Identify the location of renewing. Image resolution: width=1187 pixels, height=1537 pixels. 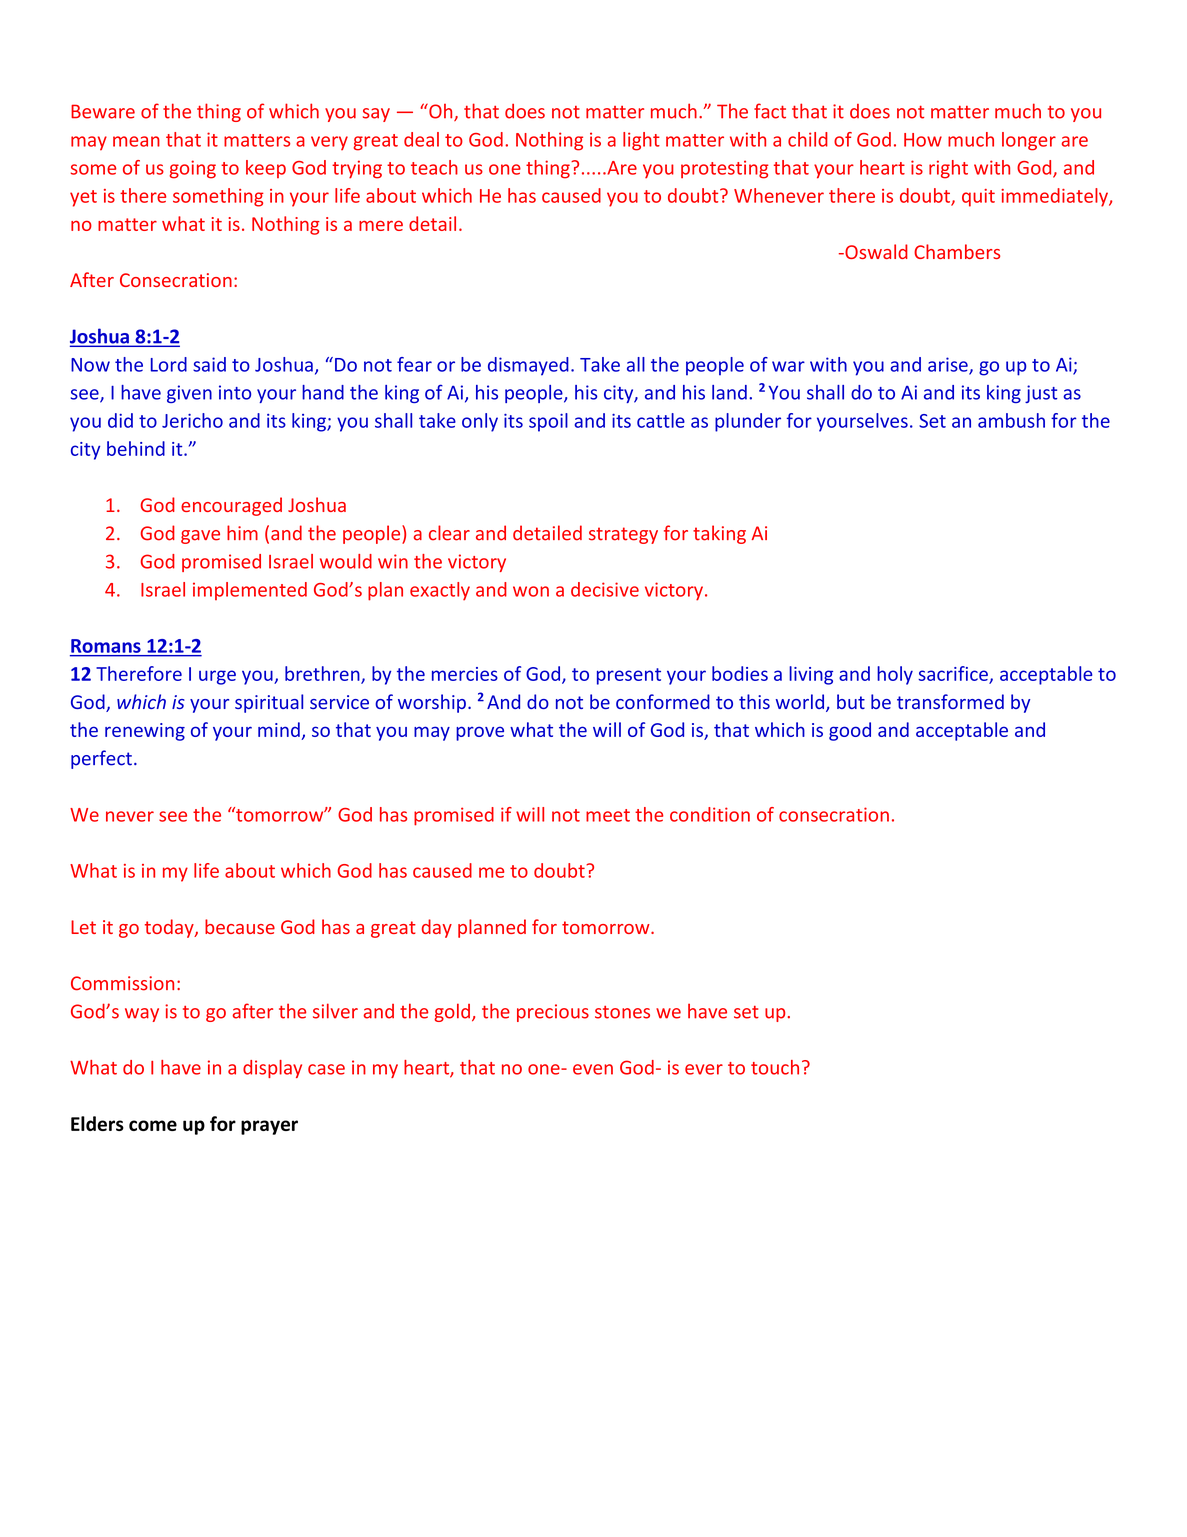
(145, 732).
